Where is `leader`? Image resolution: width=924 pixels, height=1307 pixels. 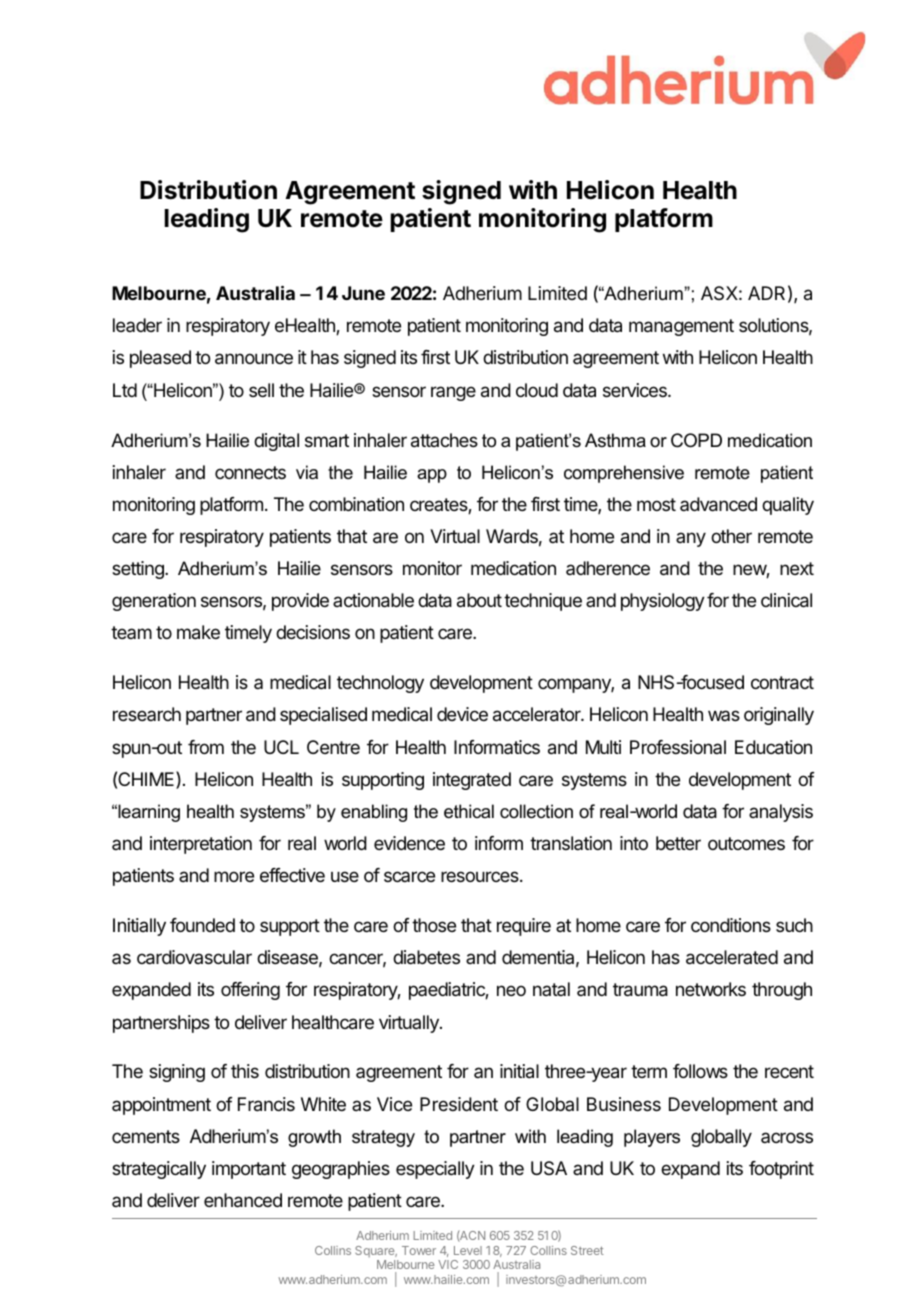 leader is located at coordinates (137, 325).
